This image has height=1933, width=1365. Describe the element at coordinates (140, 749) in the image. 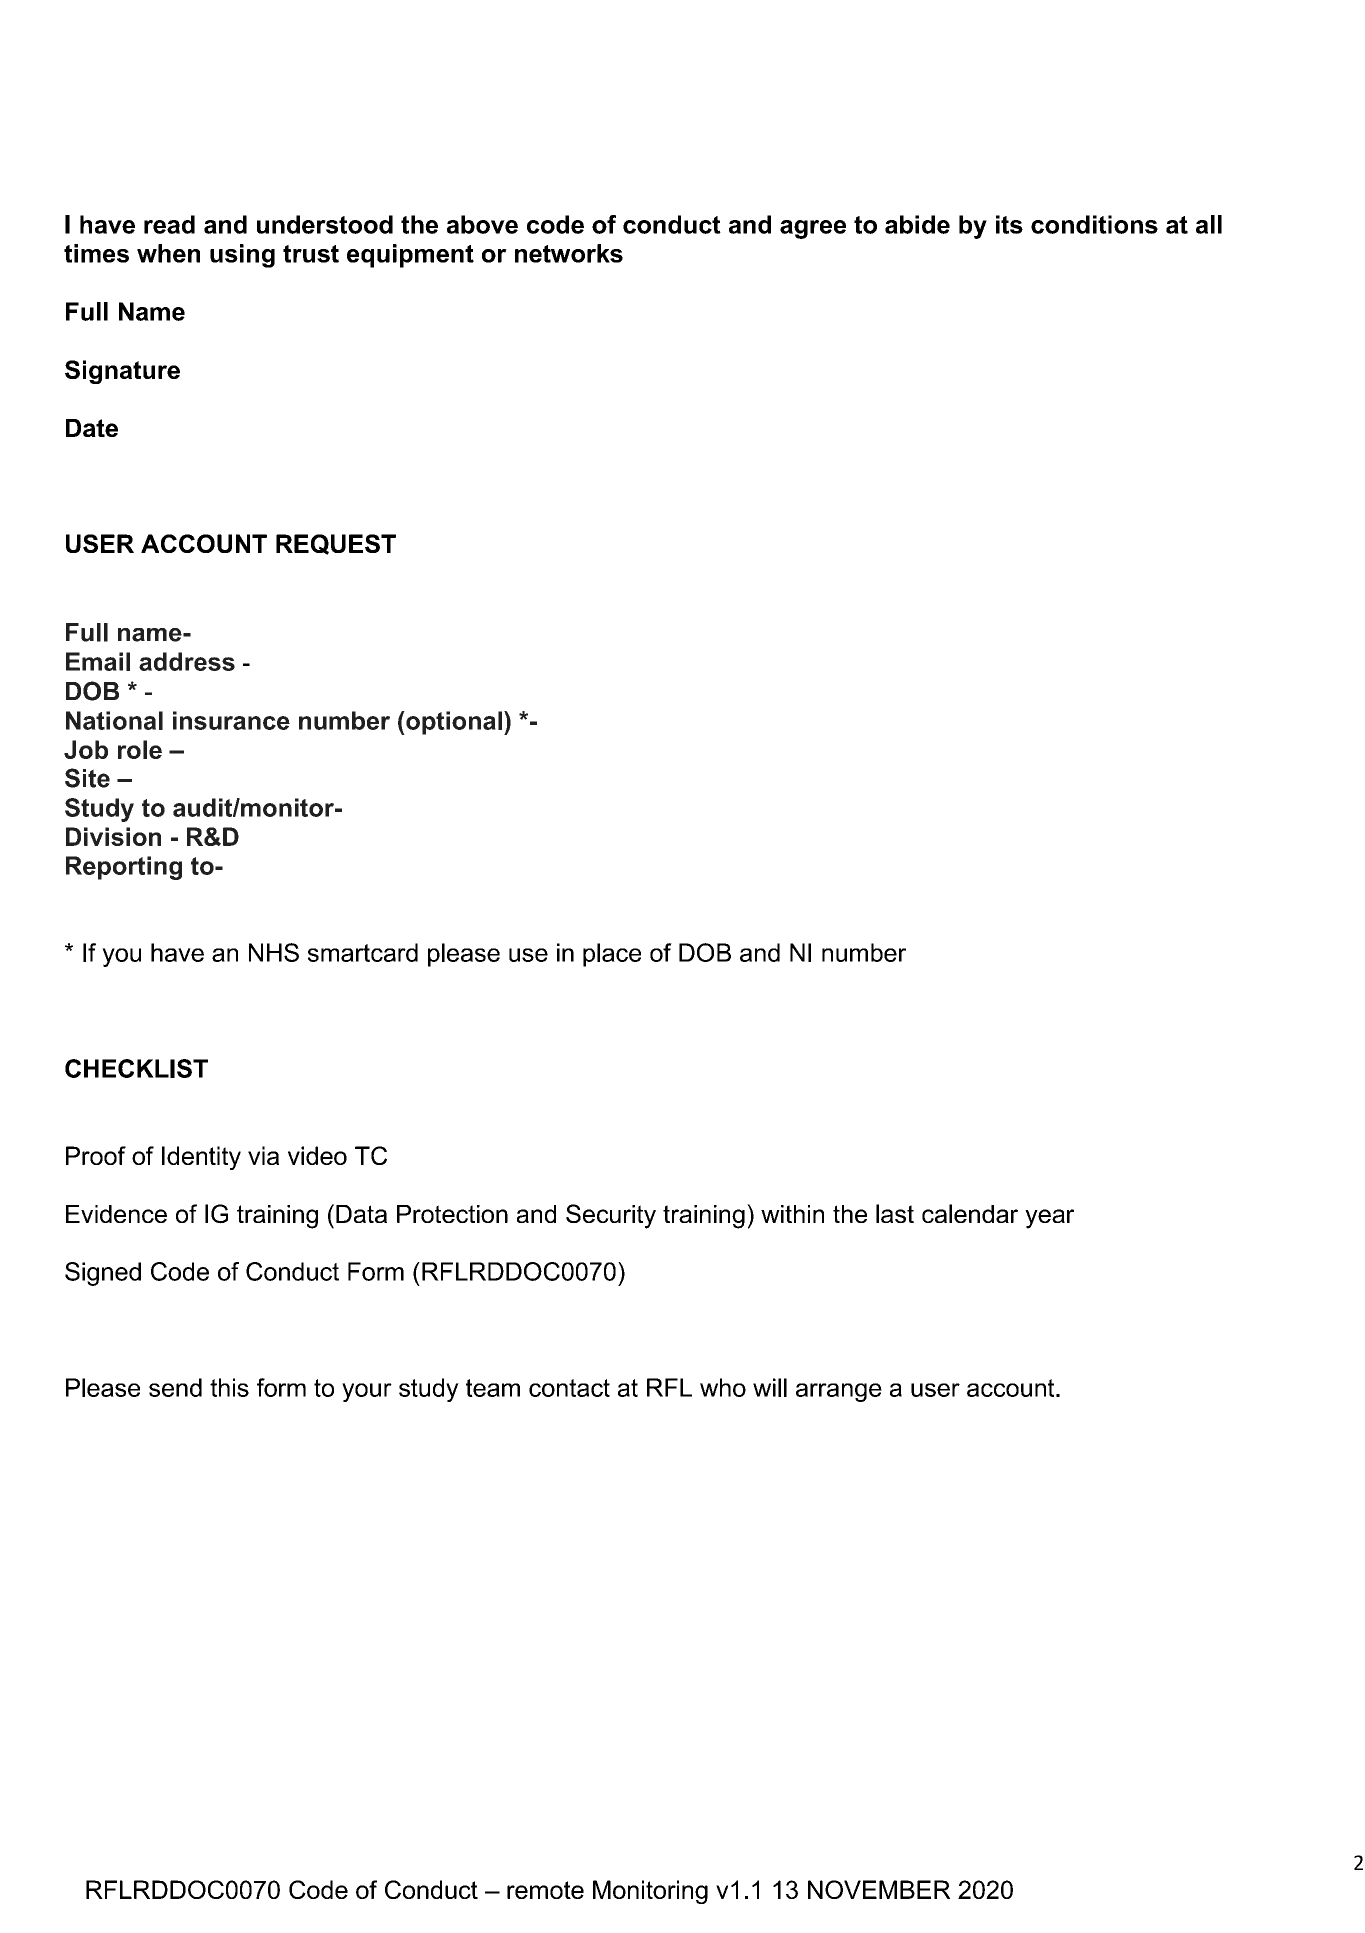

I see `role` at that location.
